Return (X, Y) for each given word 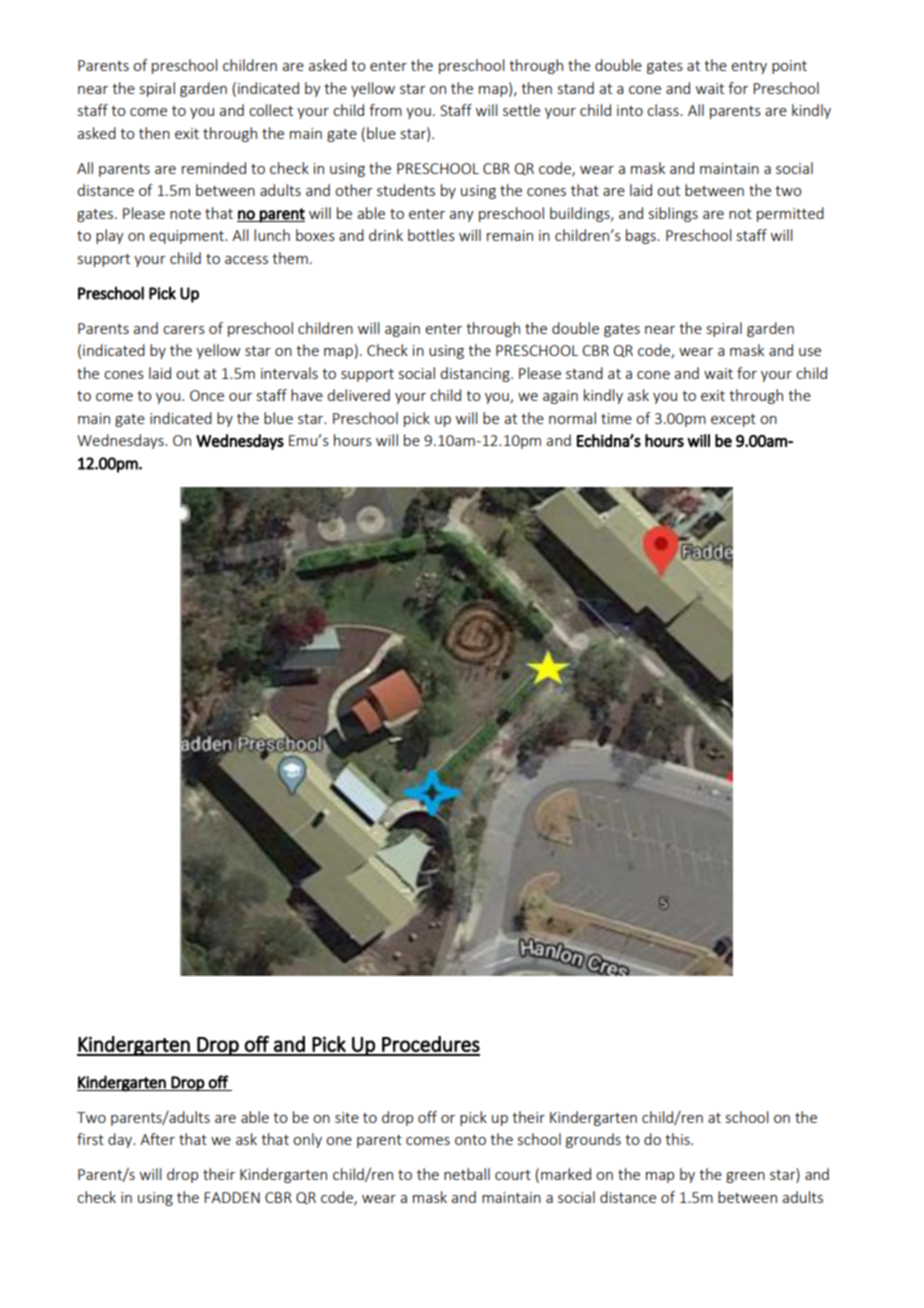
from (385, 110)
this (678, 1139)
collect (271, 110)
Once (207, 395)
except (733, 420)
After (157, 1139)
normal (572, 418)
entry (749, 67)
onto (470, 1140)
